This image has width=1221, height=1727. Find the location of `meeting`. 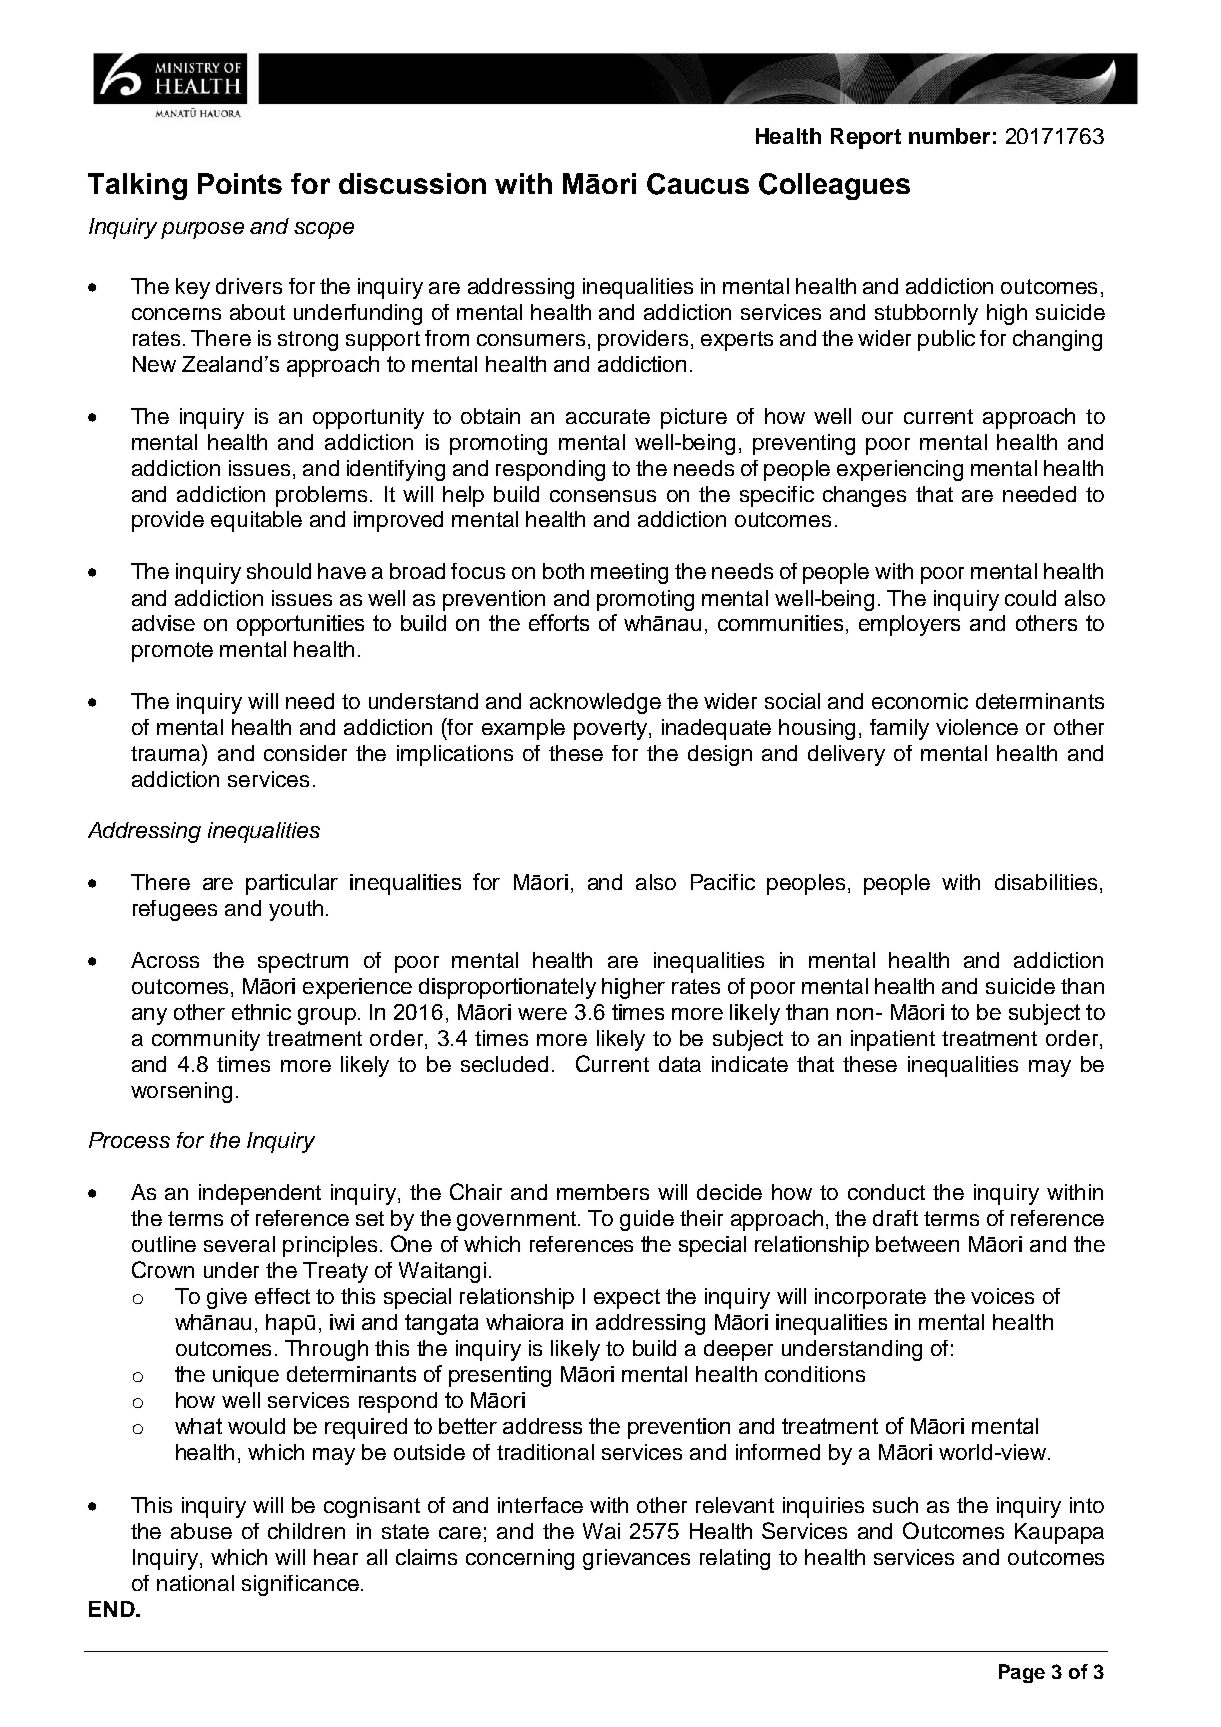

meeting is located at coordinates (629, 573).
